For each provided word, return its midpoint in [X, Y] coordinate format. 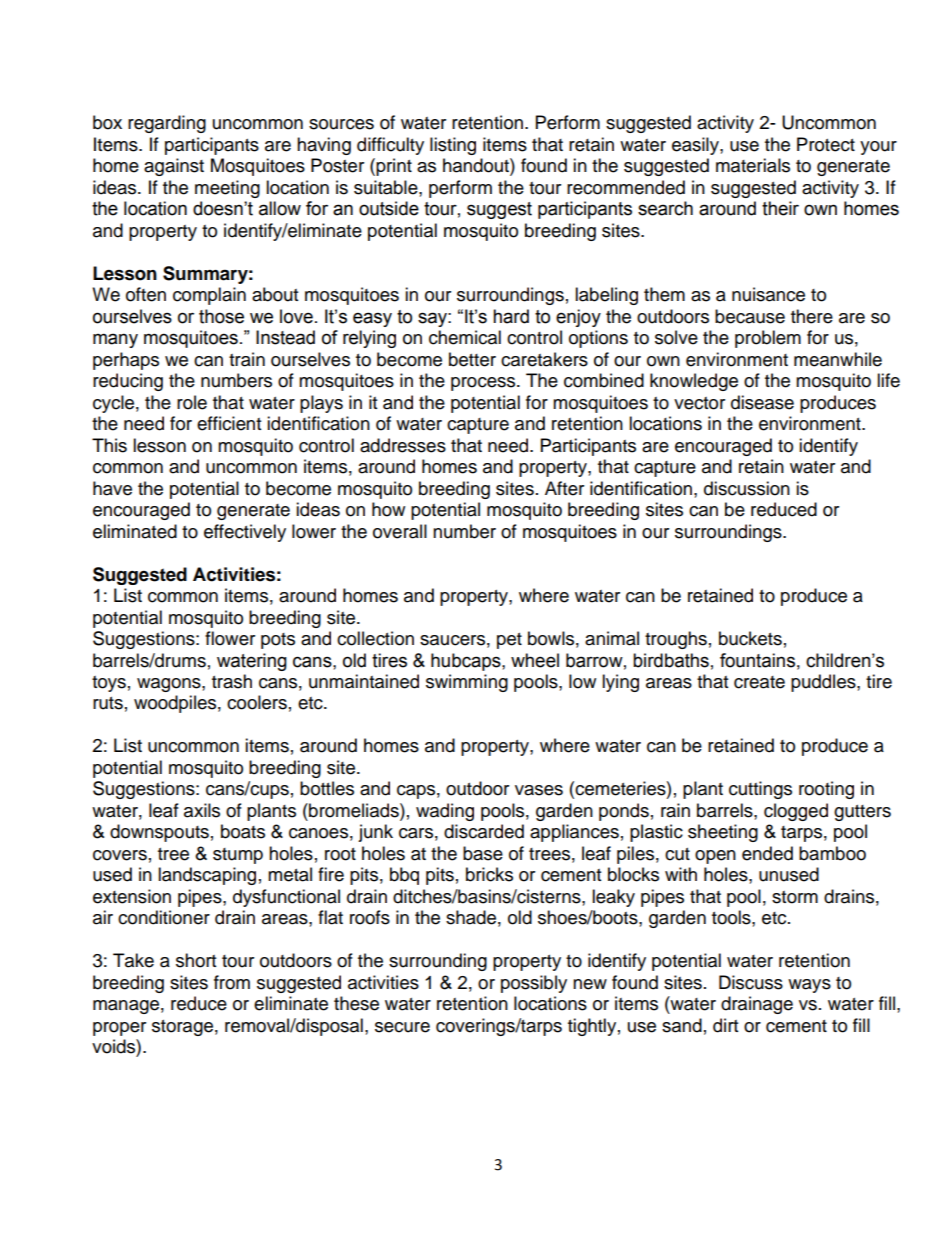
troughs [676, 640]
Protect [826, 144]
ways [809, 986]
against [174, 167]
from [232, 982]
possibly [534, 984]
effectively [245, 533]
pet [509, 641]
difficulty [390, 146]
